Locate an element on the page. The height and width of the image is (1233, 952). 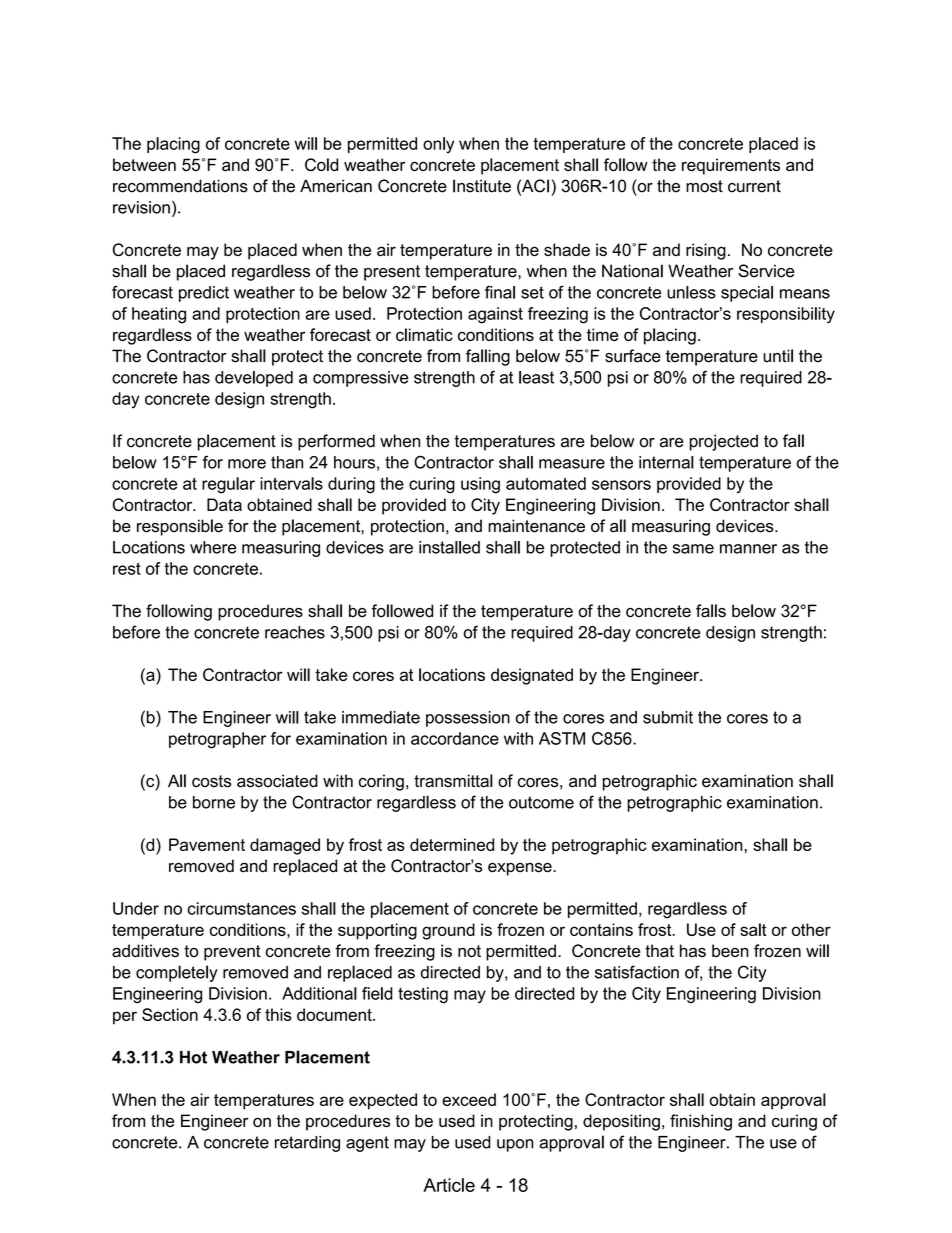
requirements is located at coordinates (731, 166).
